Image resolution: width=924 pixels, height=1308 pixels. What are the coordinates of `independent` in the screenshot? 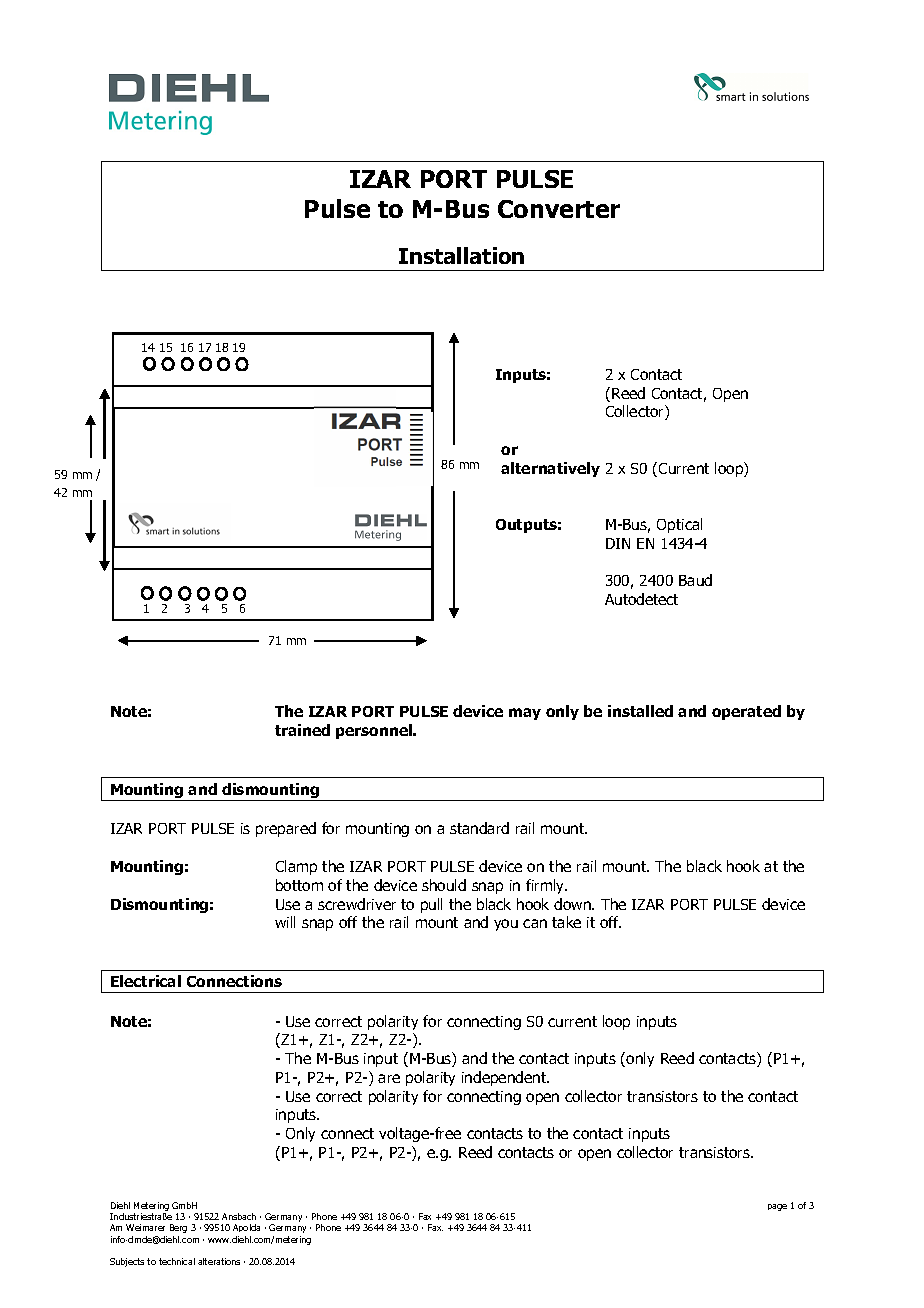 It's located at (505, 1078).
